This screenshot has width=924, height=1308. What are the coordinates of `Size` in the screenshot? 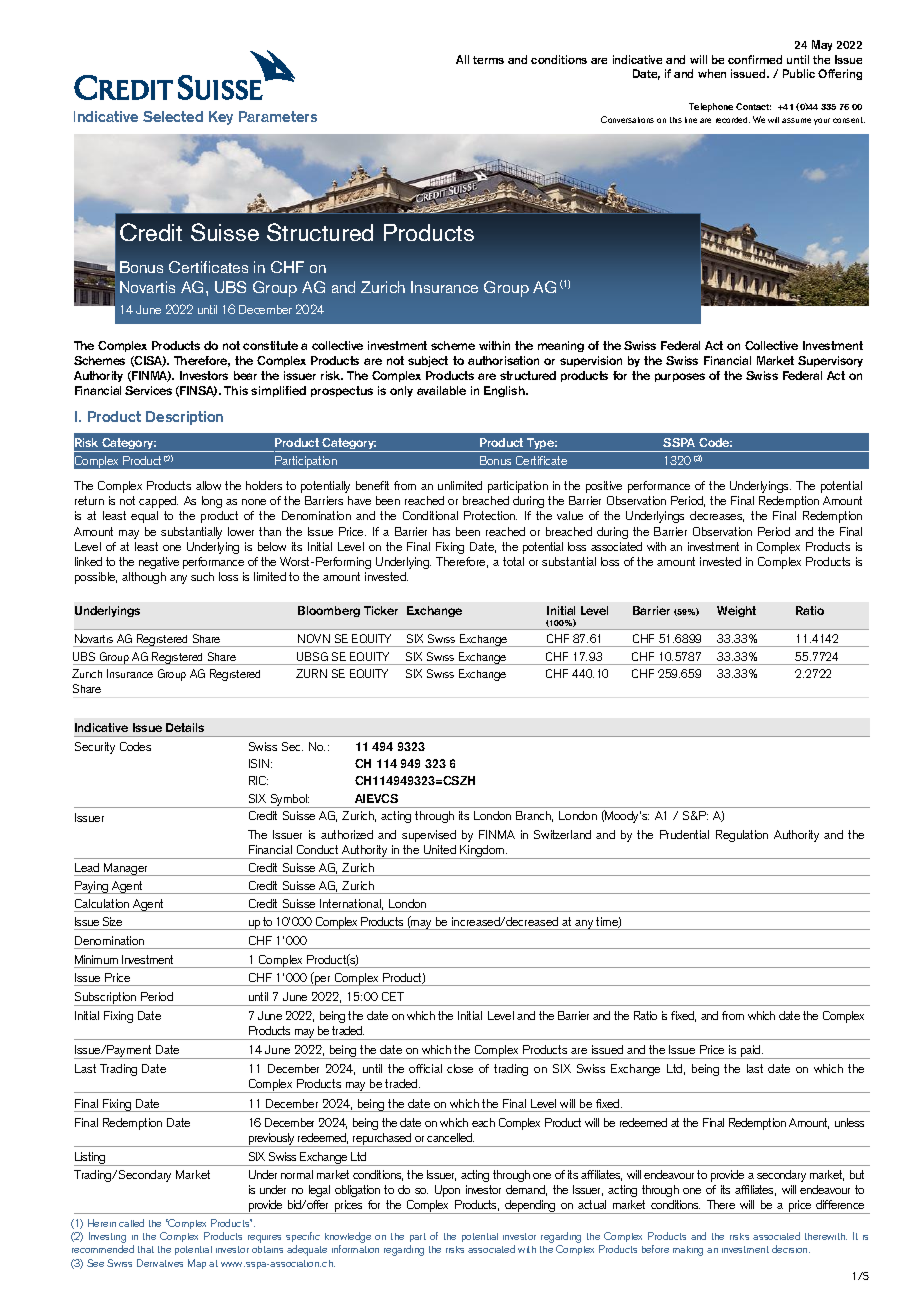 It's located at (112, 921).
